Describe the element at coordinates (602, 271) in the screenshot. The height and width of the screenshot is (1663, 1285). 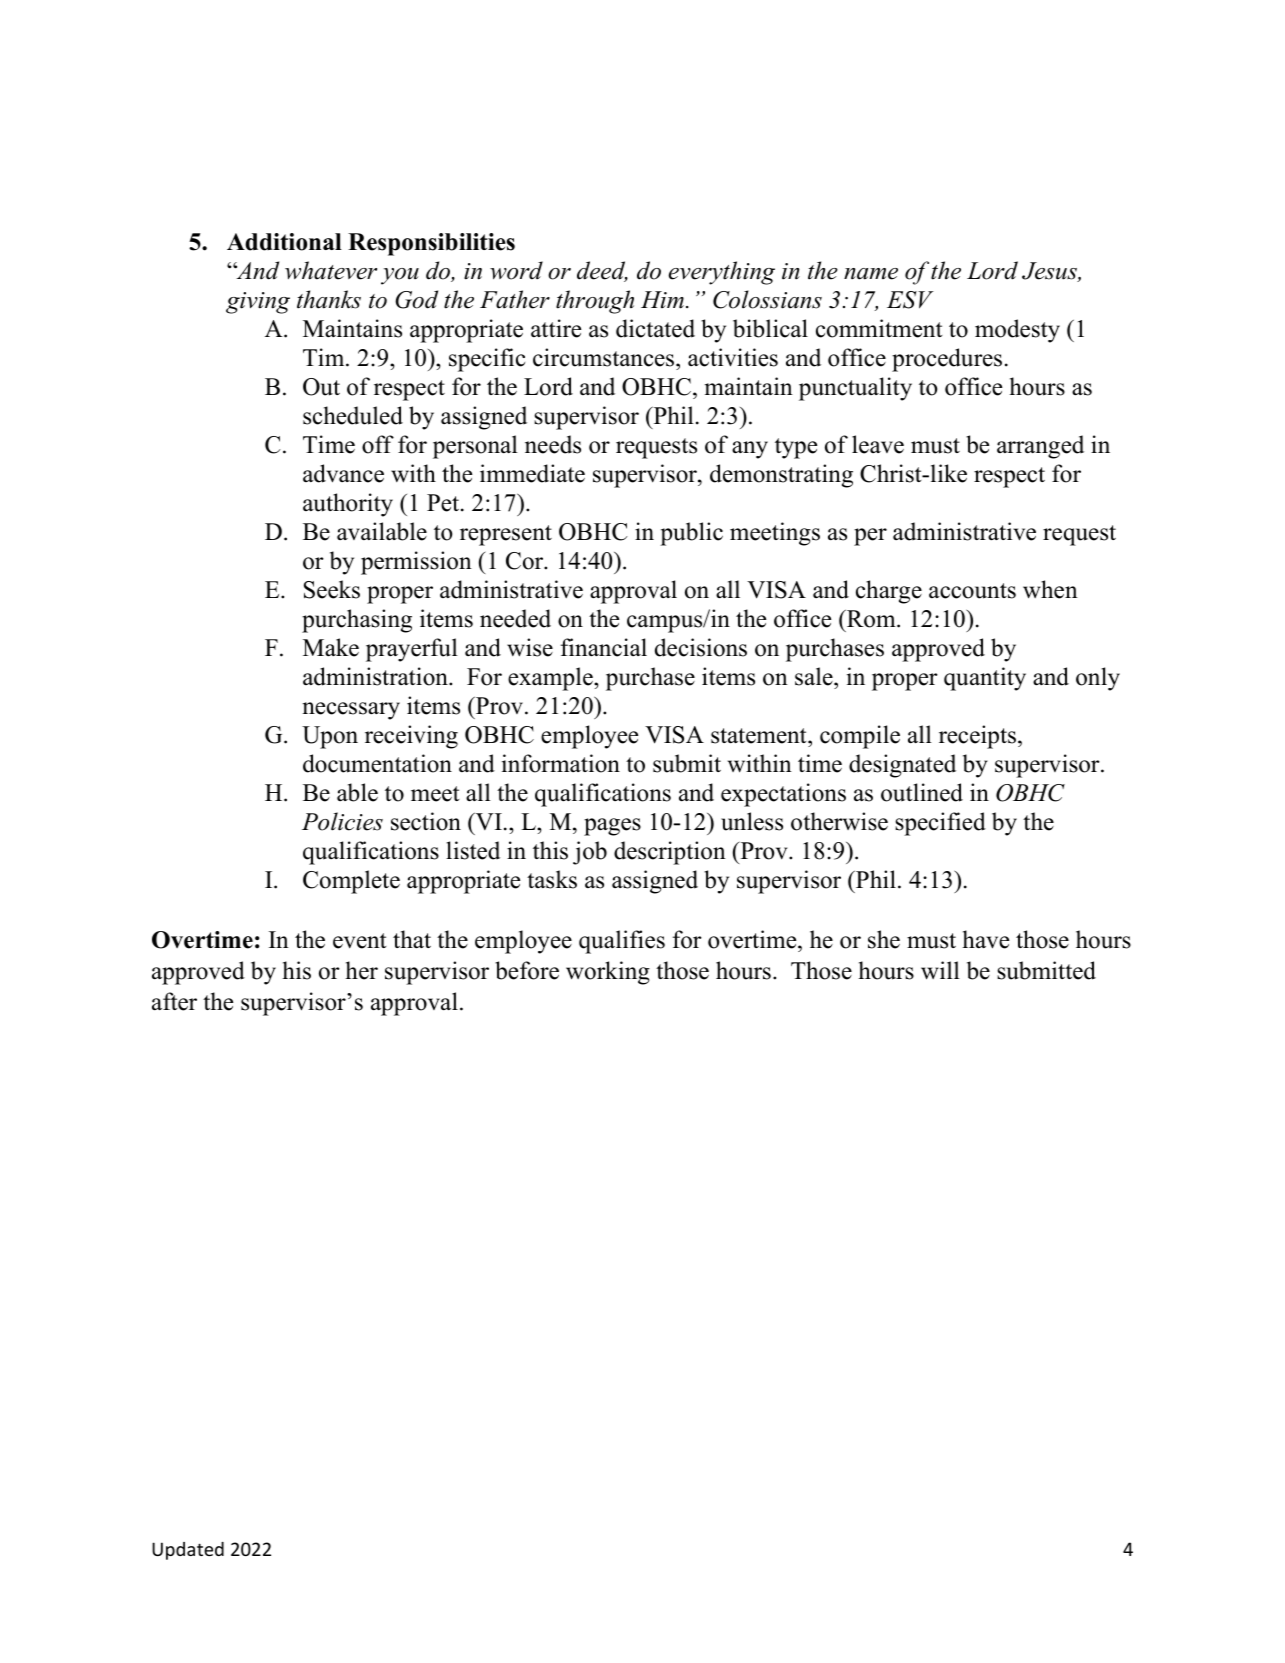
I see `deed` at that location.
